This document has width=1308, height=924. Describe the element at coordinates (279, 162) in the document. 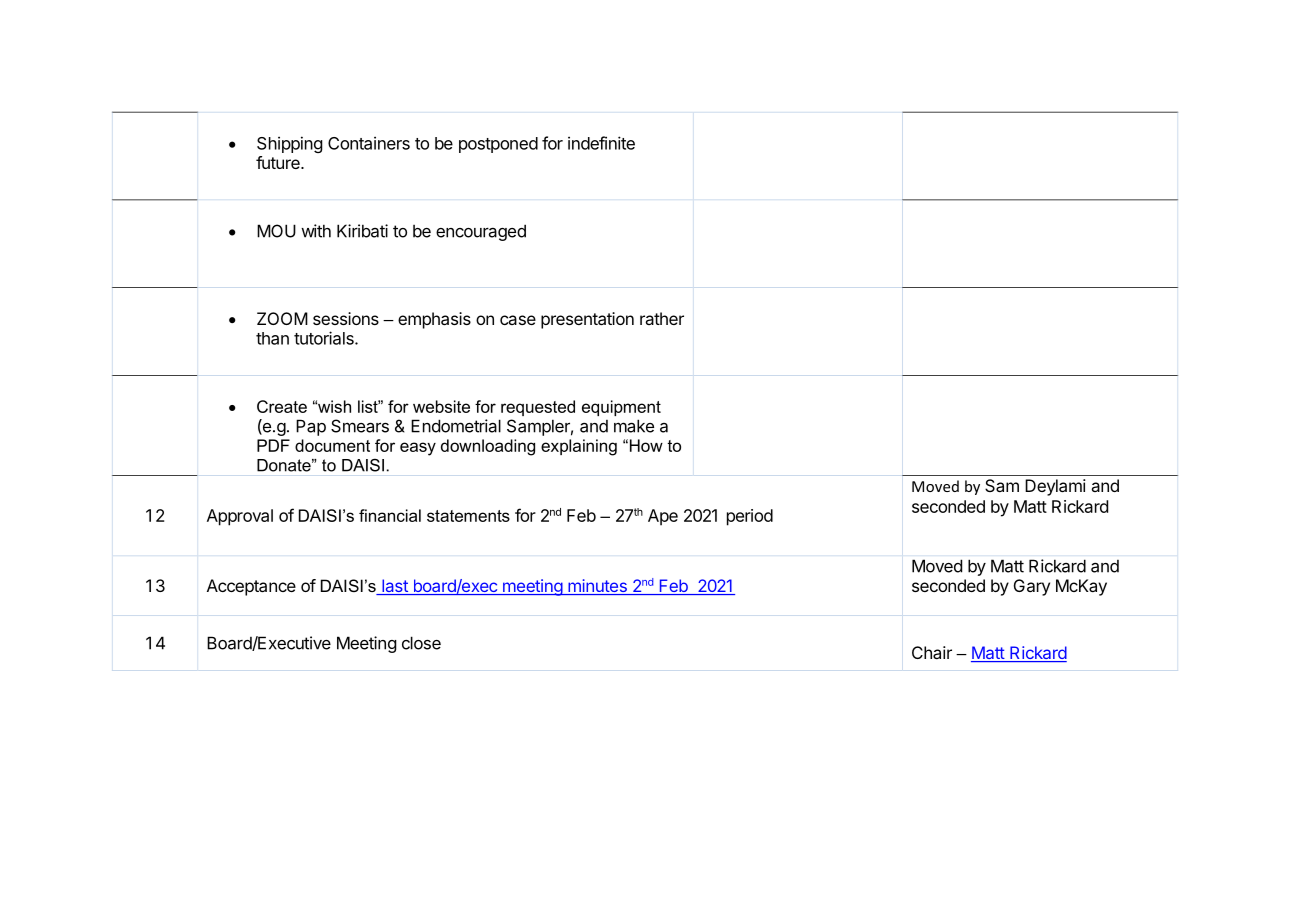

I see `future` at that location.
